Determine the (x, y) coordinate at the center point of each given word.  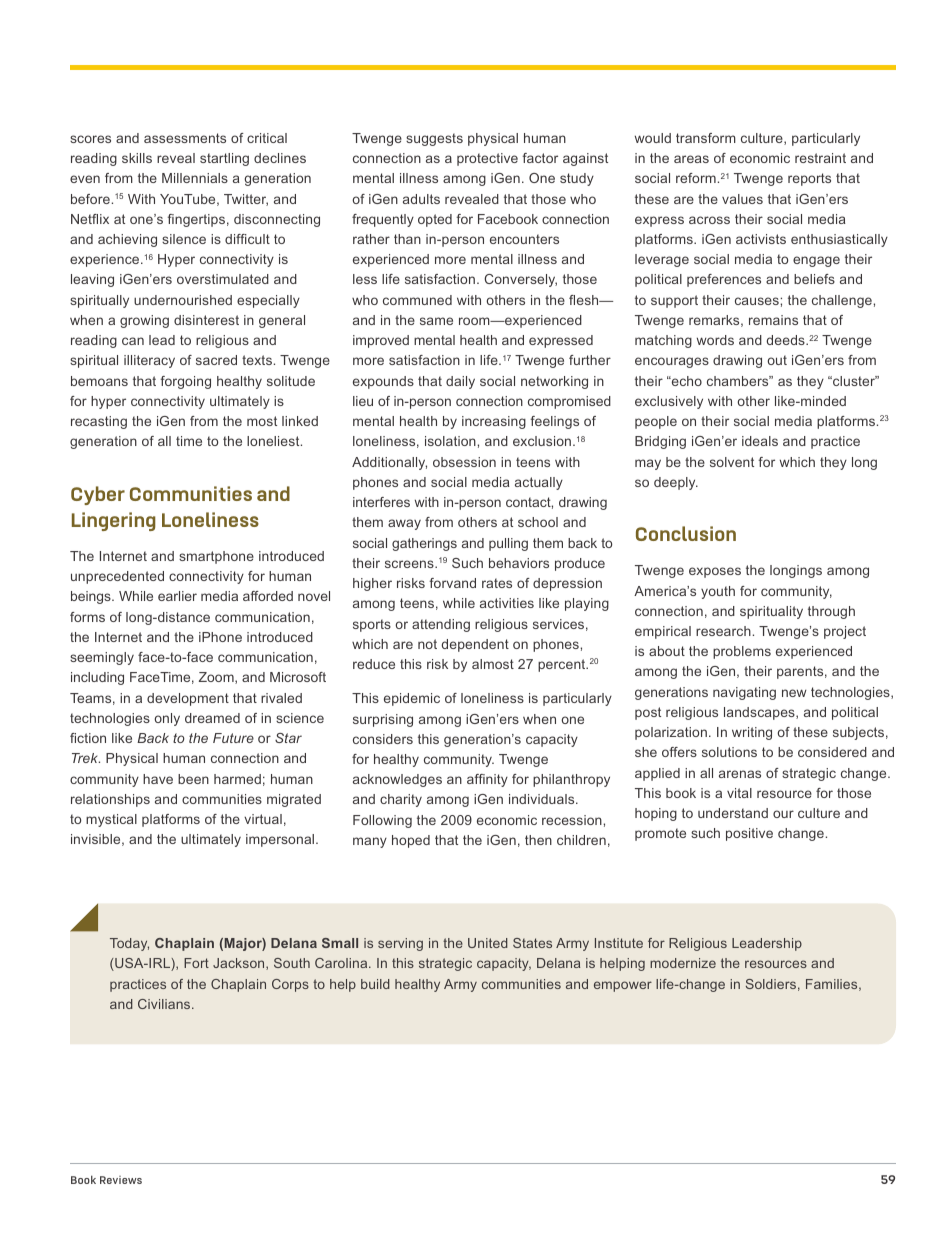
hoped (411, 841)
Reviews (121, 1180)
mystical (111, 820)
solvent (732, 462)
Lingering (114, 521)
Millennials (195, 178)
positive (749, 834)
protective (487, 159)
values (742, 199)
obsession (464, 462)
